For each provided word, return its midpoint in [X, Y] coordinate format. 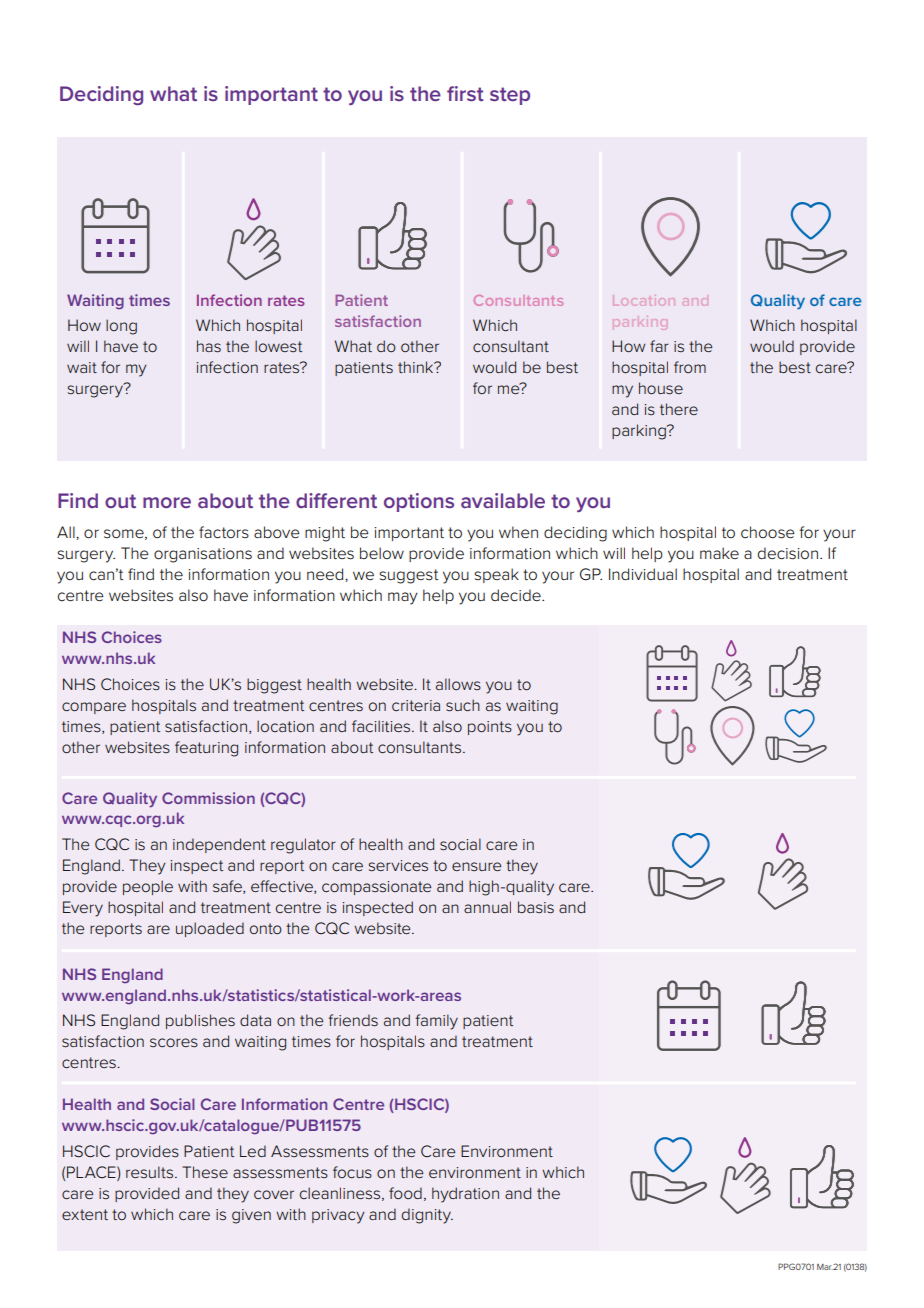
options [419, 502]
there [679, 409]
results [151, 1172]
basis [536, 907]
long [121, 327]
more [167, 502]
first [465, 93]
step [510, 96]
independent [219, 845]
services [398, 865]
